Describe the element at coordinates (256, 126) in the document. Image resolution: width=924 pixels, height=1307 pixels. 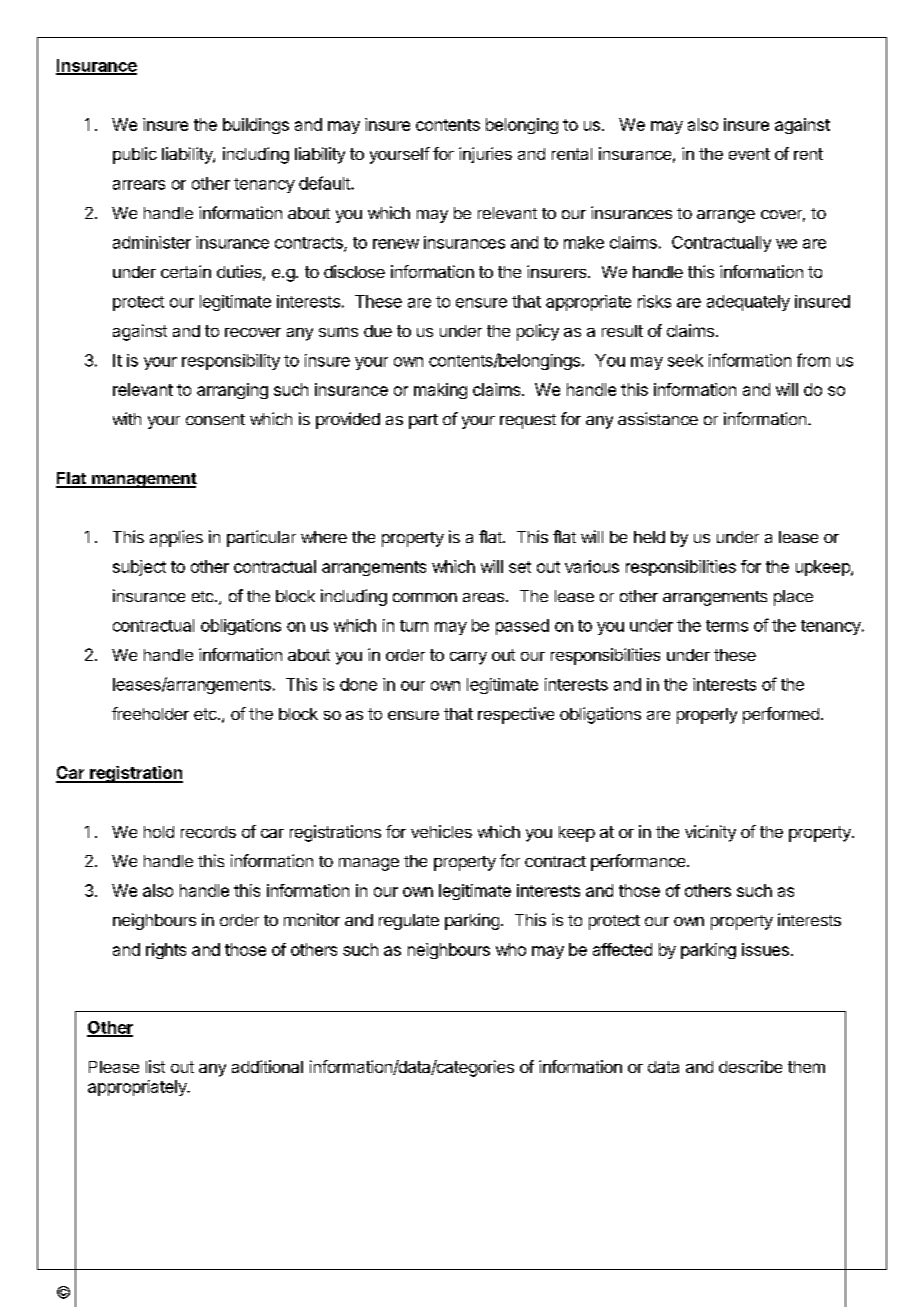
I see `buildings` at that location.
